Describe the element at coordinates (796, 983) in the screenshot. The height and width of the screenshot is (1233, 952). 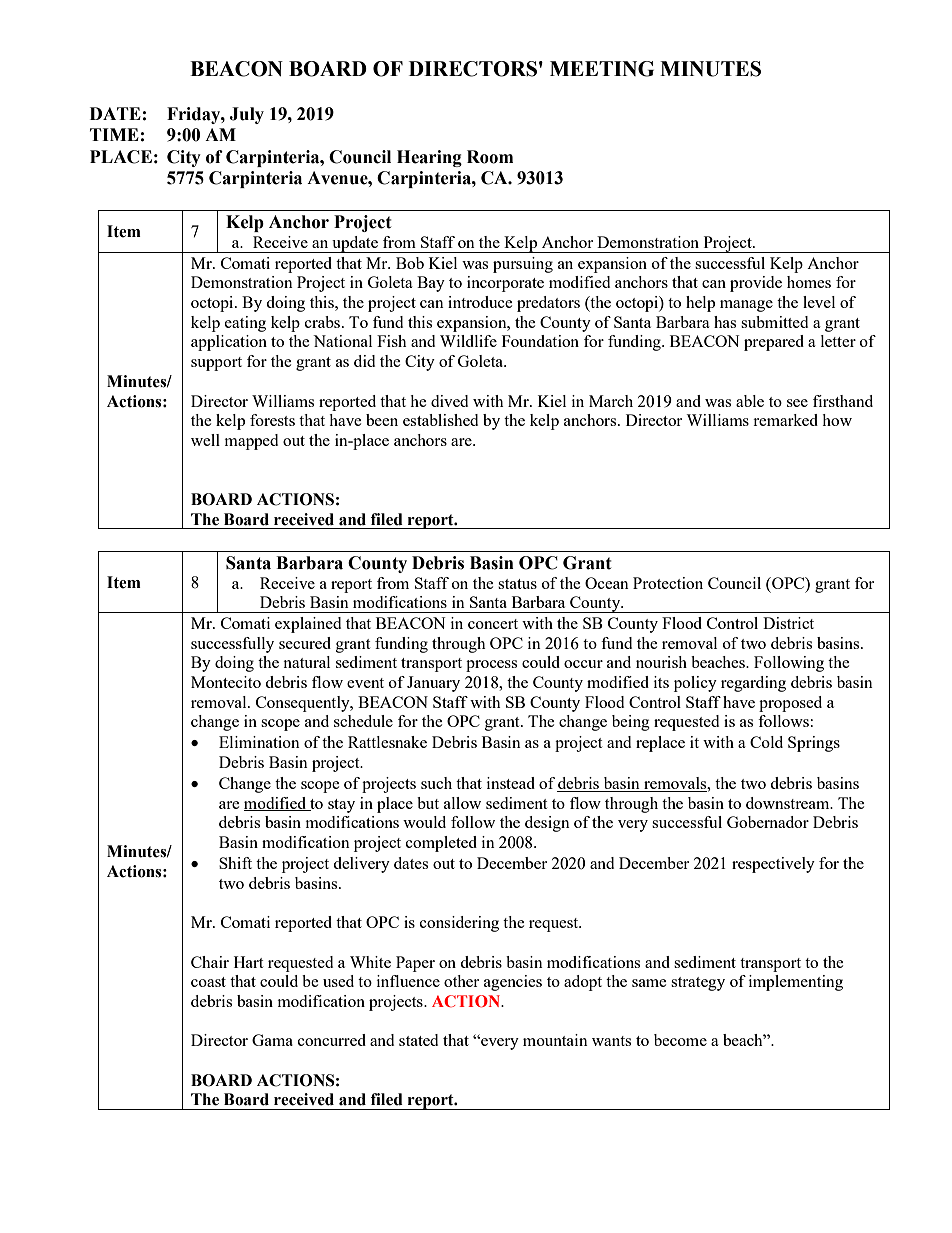
I see `implementing` at that location.
